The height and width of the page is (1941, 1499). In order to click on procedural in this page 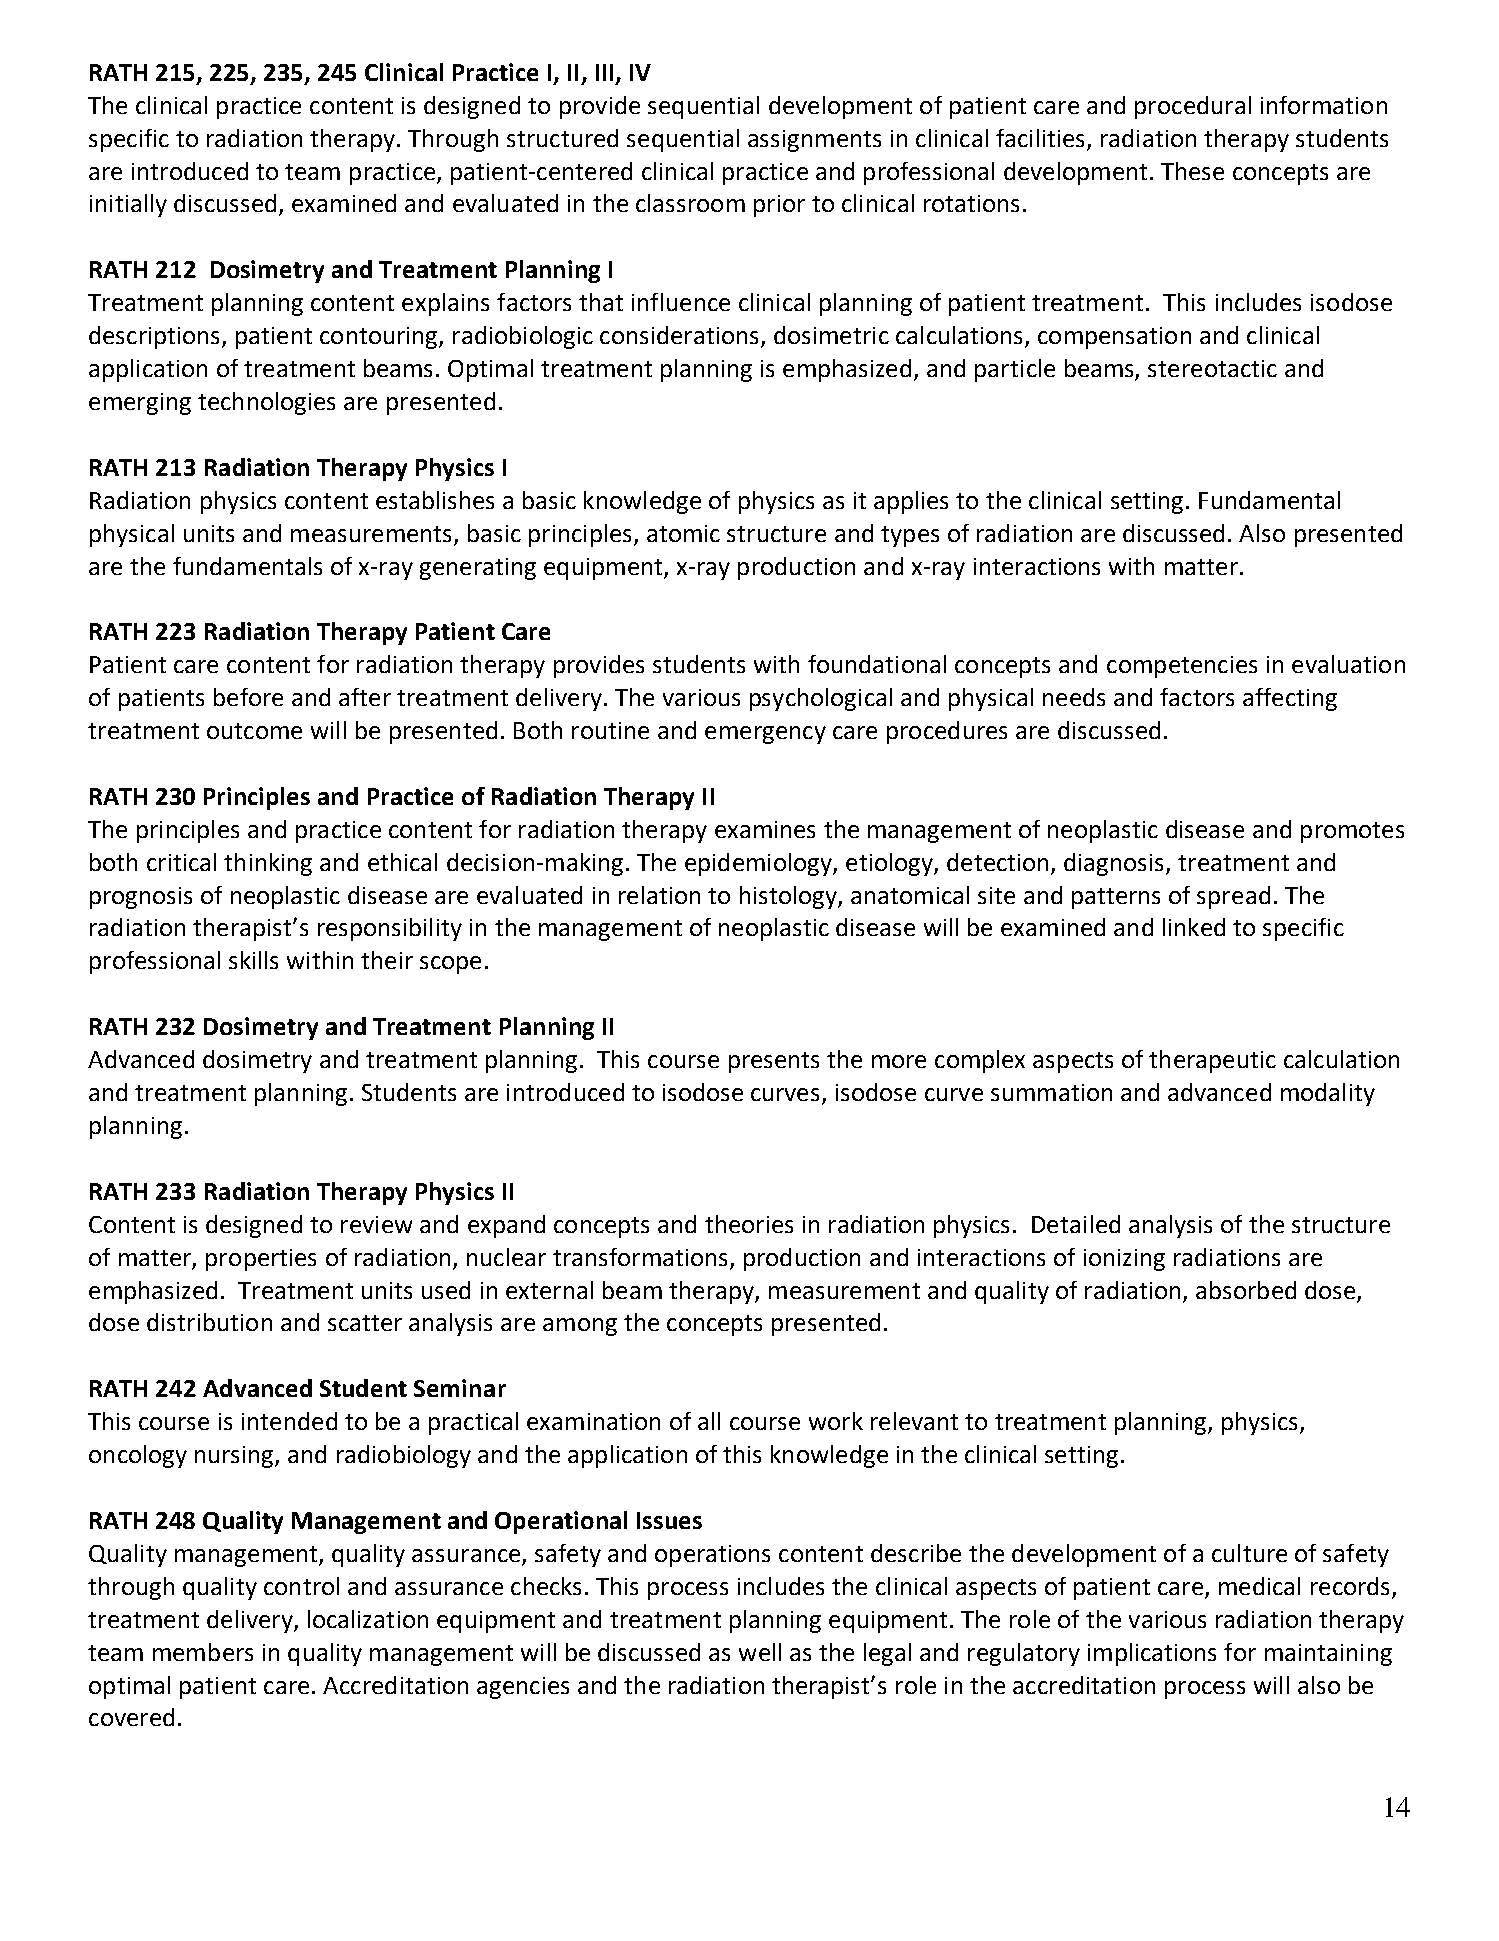, I will do `click(1193, 107)`.
